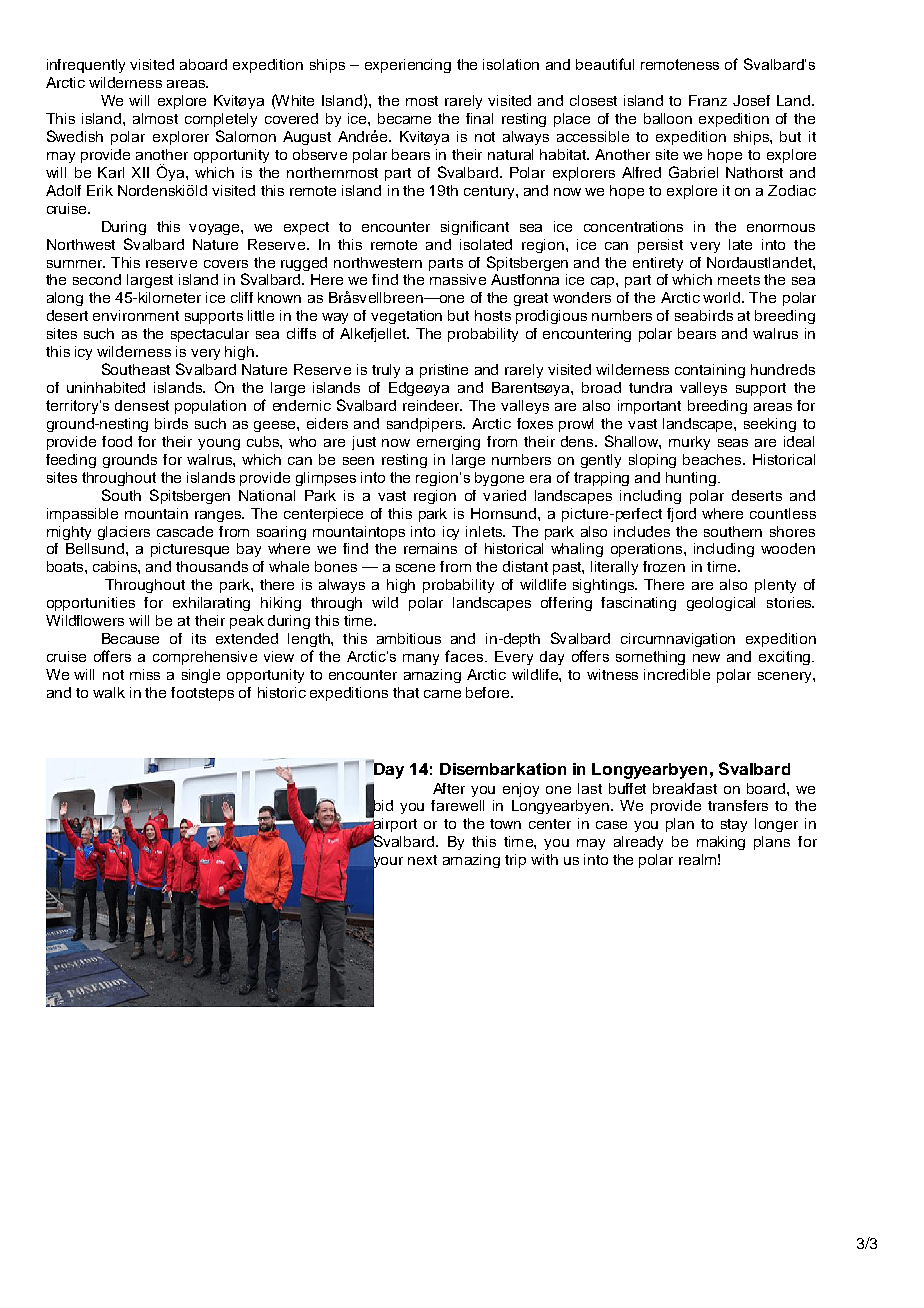 This screenshot has height=1308, width=924. What do you see at coordinates (86, 66) in the screenshot?
I see `infrequently` at bounding box center [86, 66].
